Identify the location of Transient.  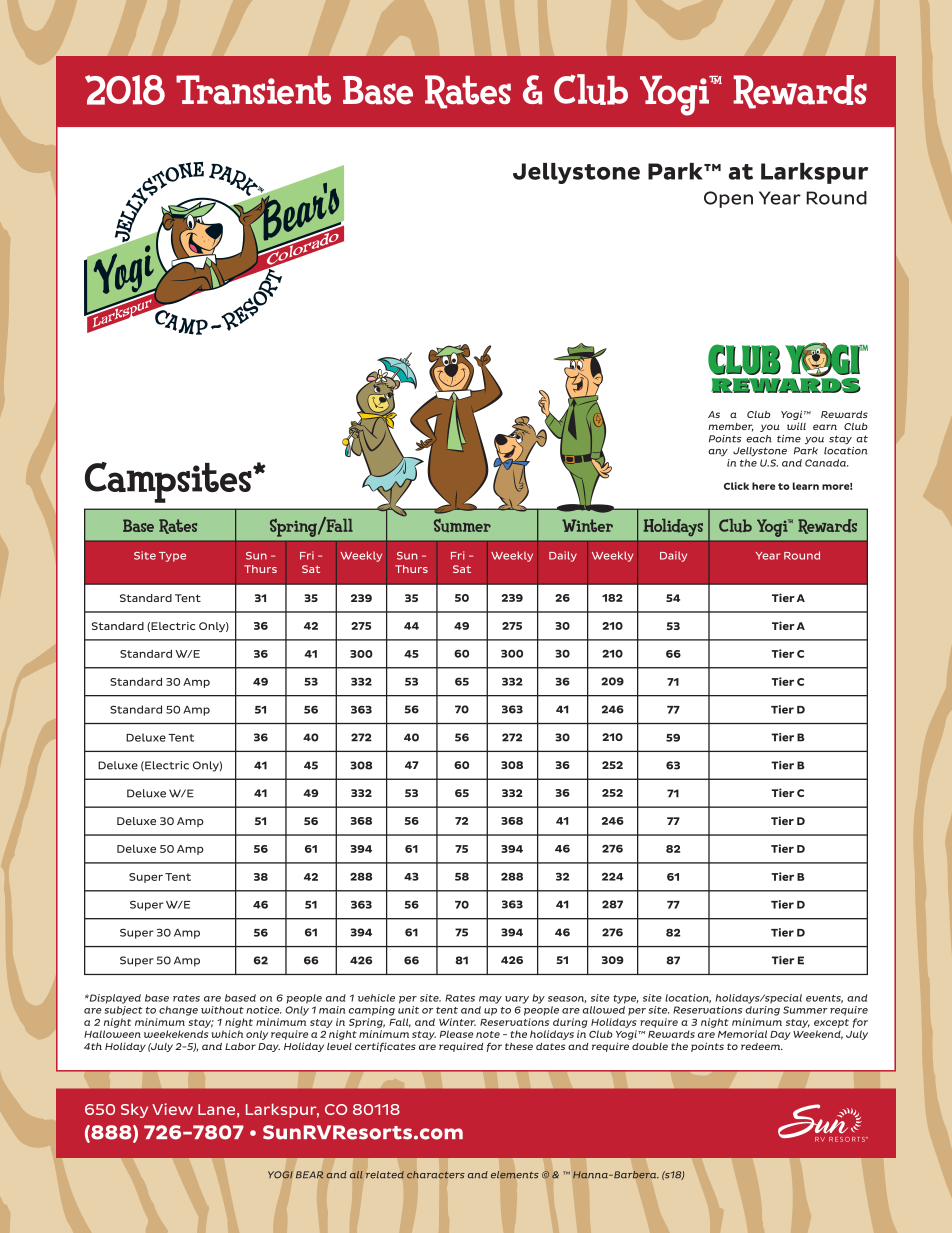
(253, 90).
